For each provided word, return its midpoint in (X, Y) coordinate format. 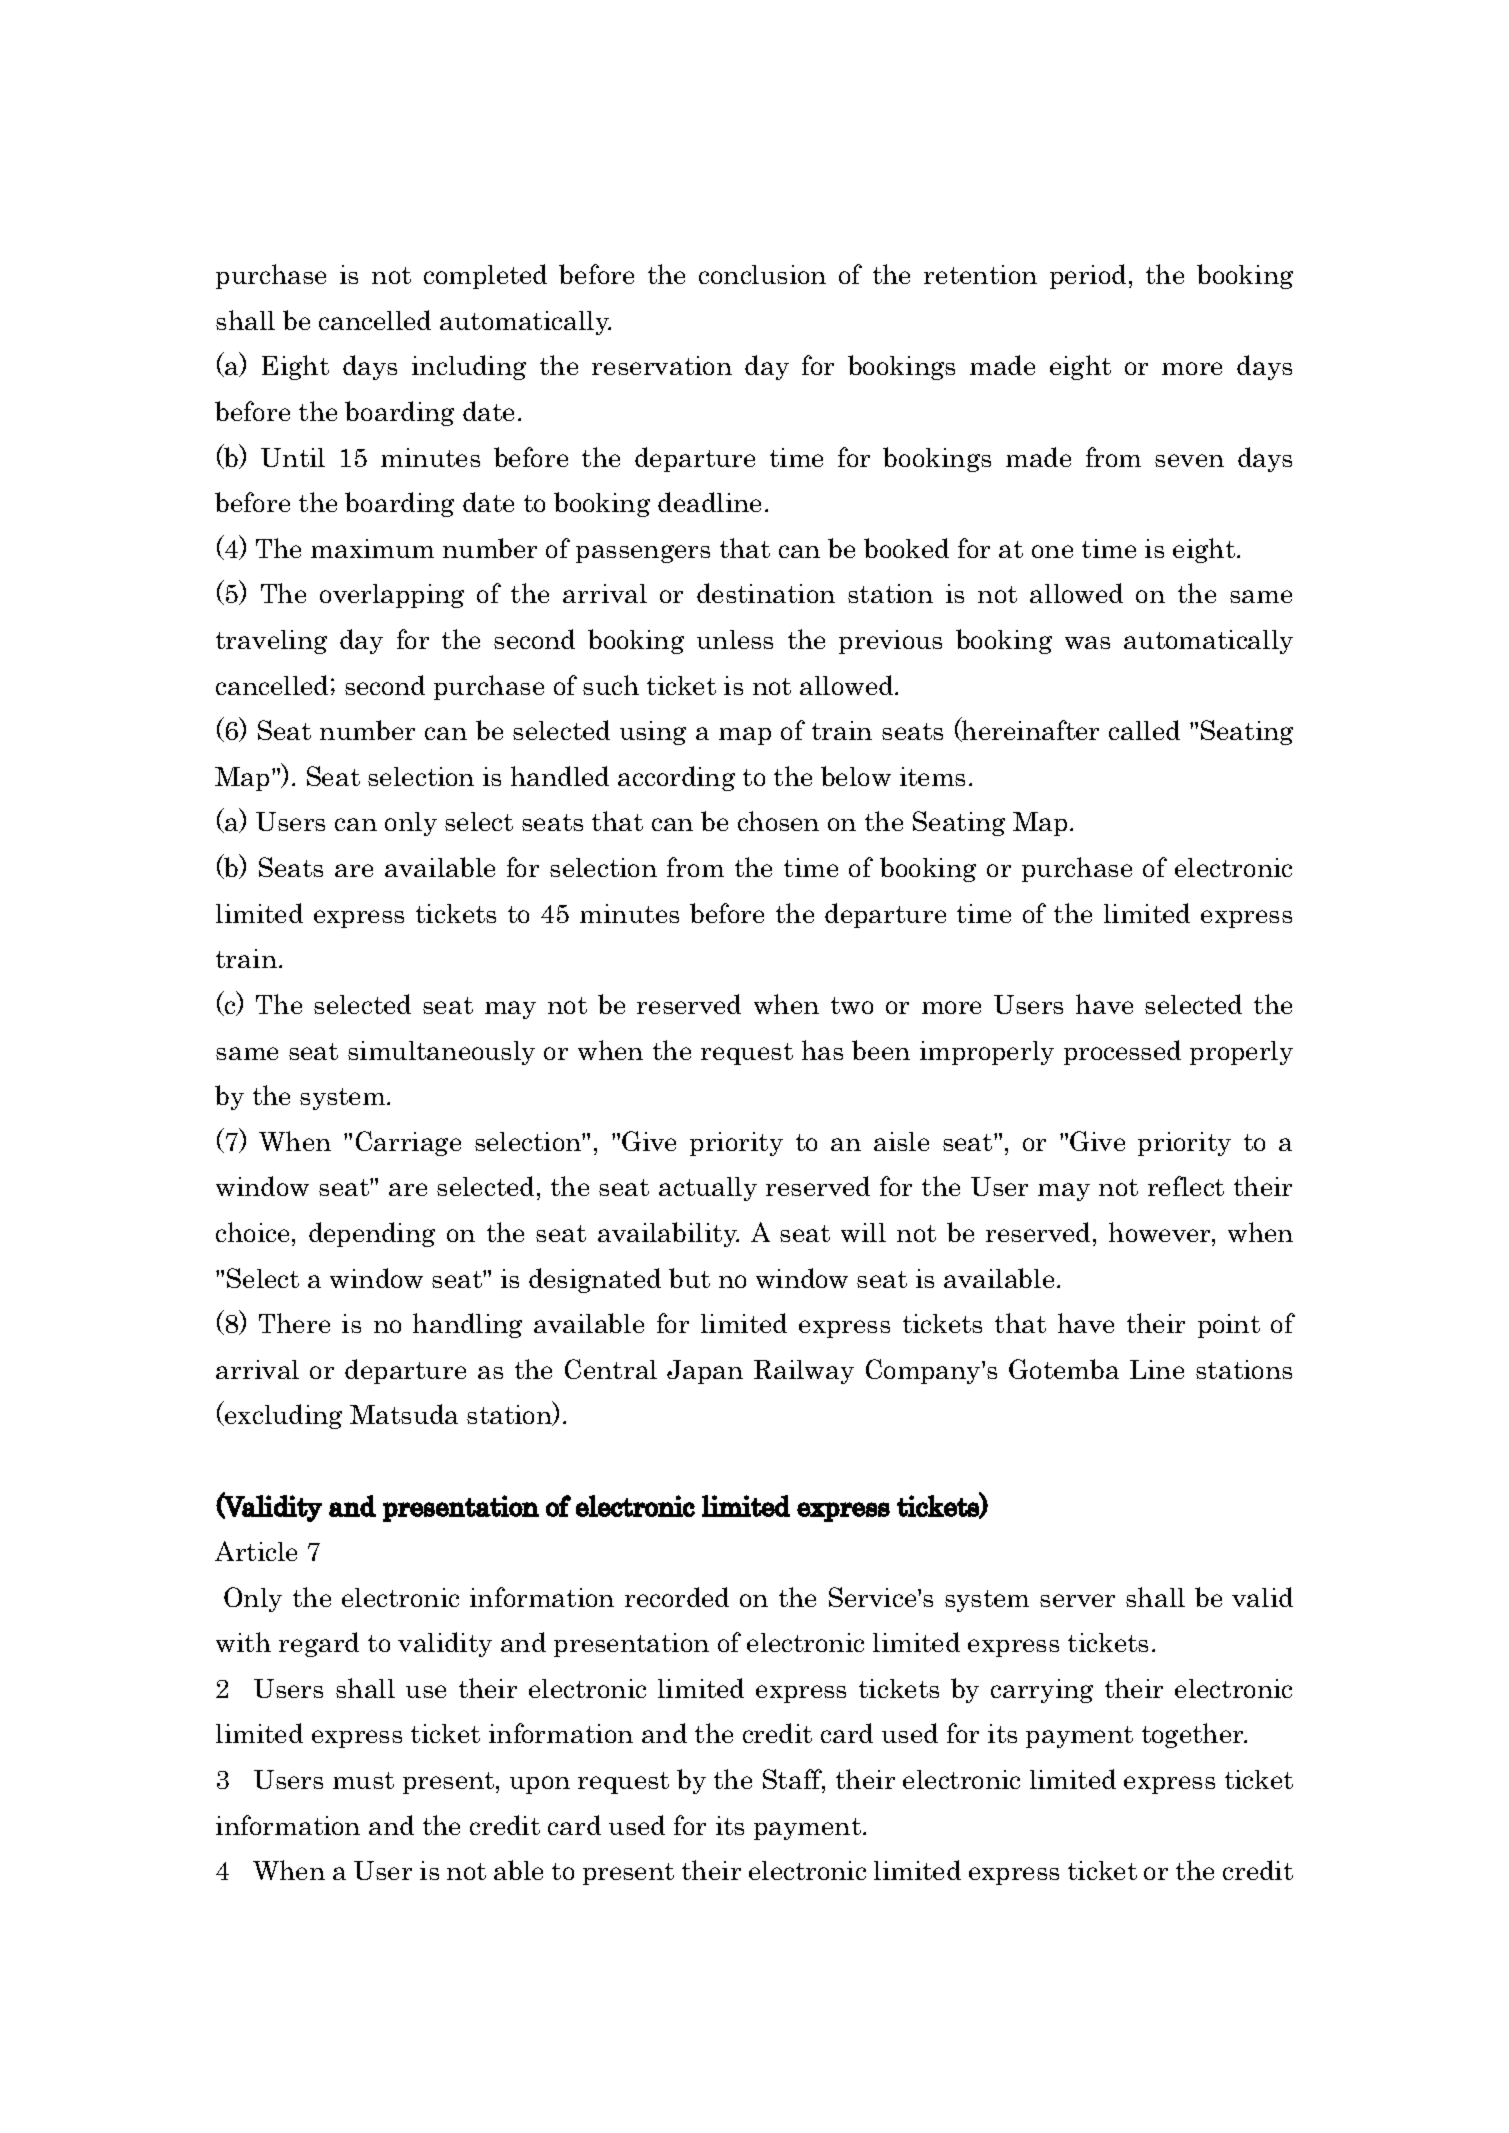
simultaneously (441, 1053)
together (1194, 1735)
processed (1122, 1052)
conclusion (762, 274)
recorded (677, 1597)
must (363, 1780)
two (852, 1005)
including (469, 367)
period (1088, 276)
